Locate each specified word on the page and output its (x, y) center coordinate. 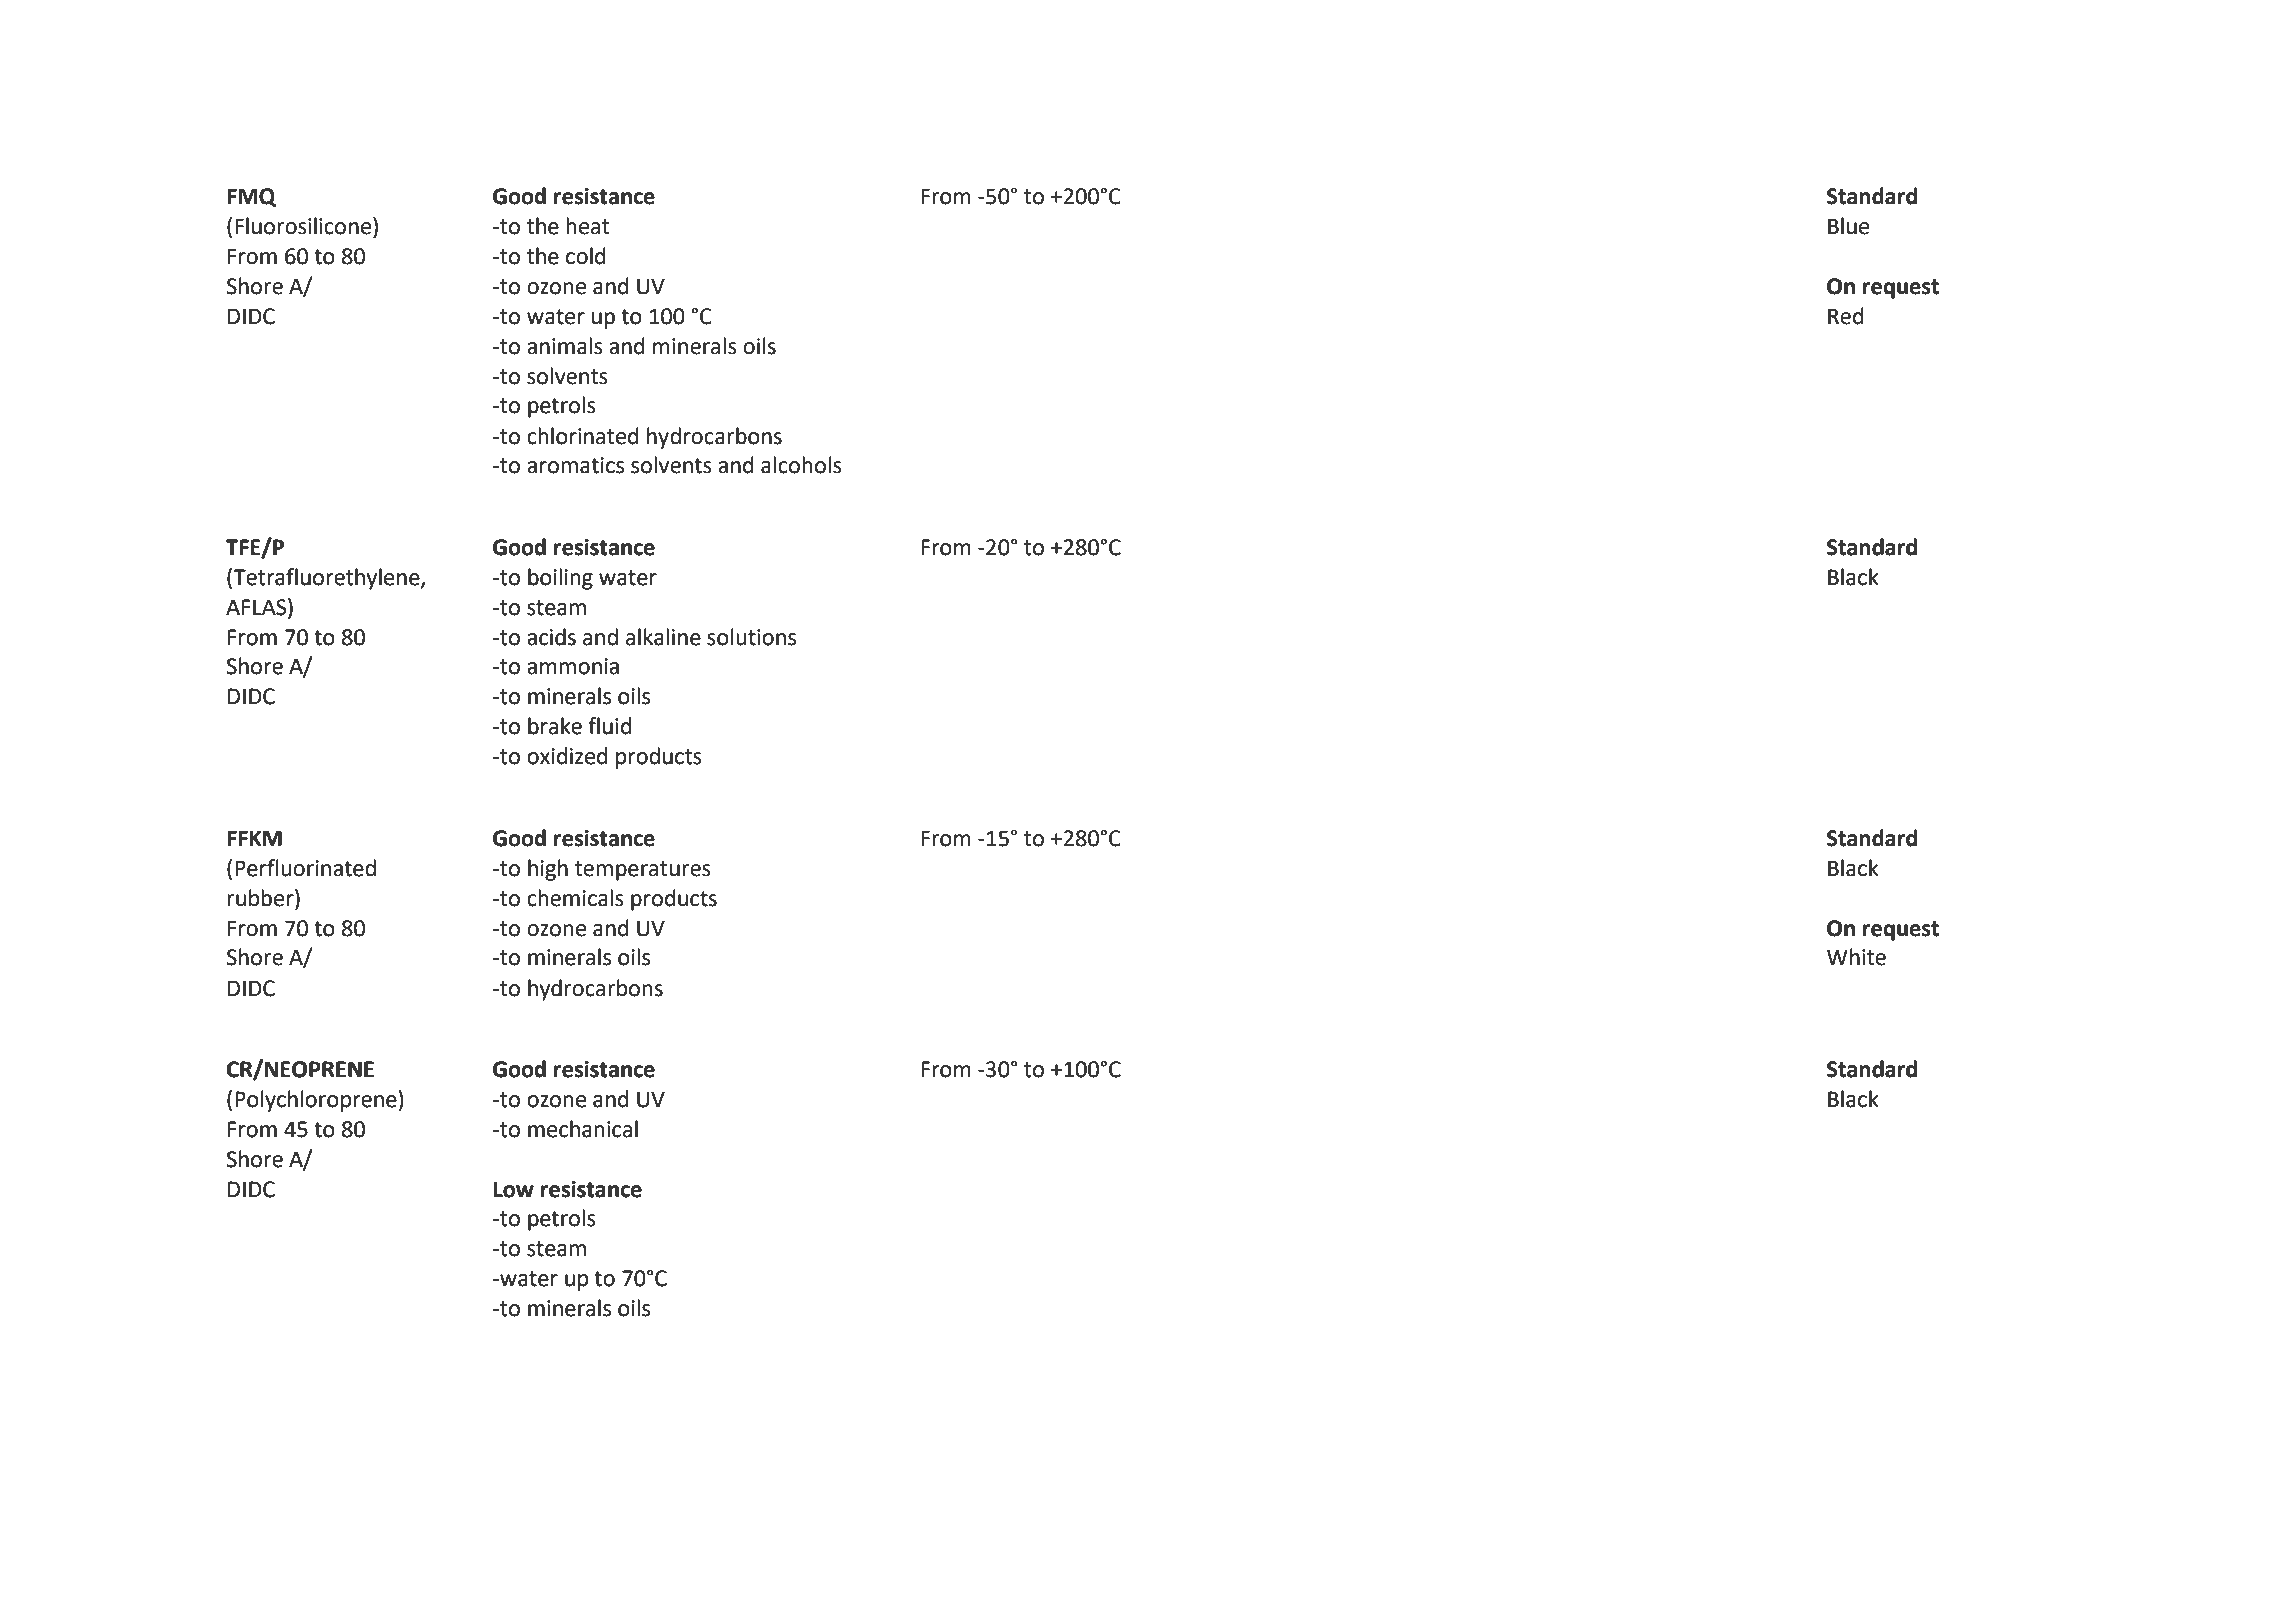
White (1856, 957)
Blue (1848, 226)
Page (1629, 1511)
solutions (751, 637)
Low (514, 1189)
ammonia (573, 666)
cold (585, 256)
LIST (591, 1509)
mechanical (583, 1129)
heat (587, 226)
